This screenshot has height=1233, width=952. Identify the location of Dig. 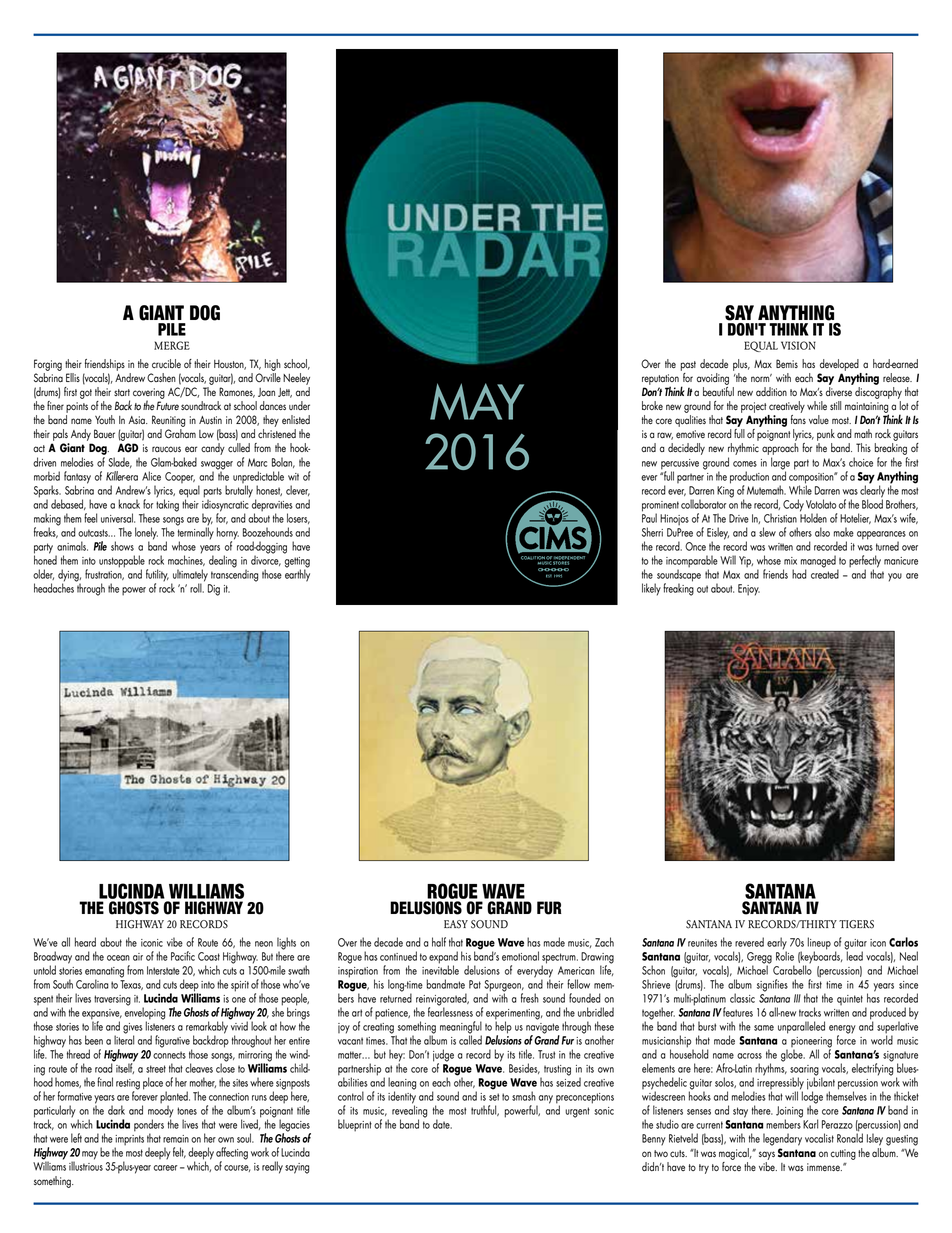
(214, 590).
